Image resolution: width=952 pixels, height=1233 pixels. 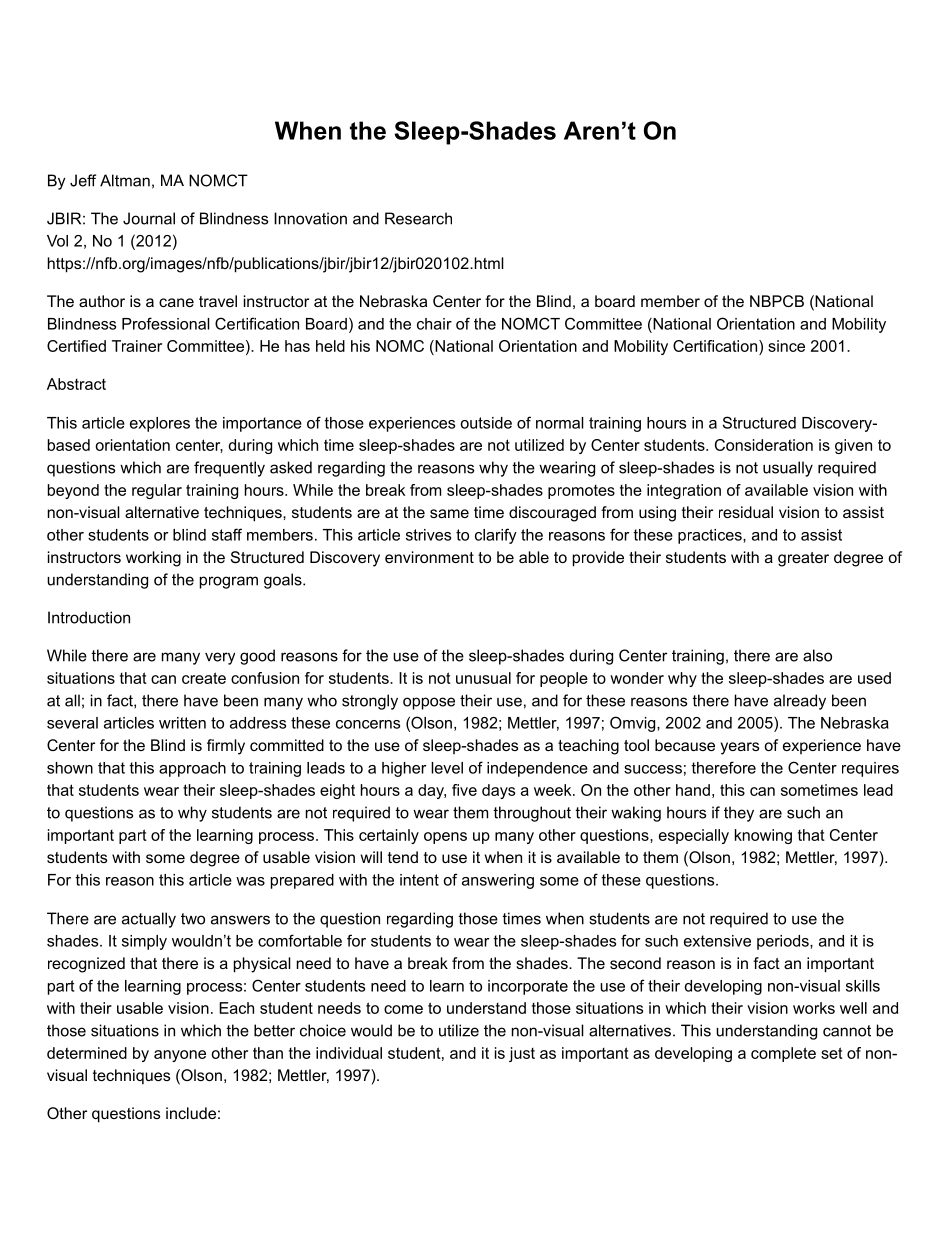 I want to click on also, so click(x=817, y=655).
